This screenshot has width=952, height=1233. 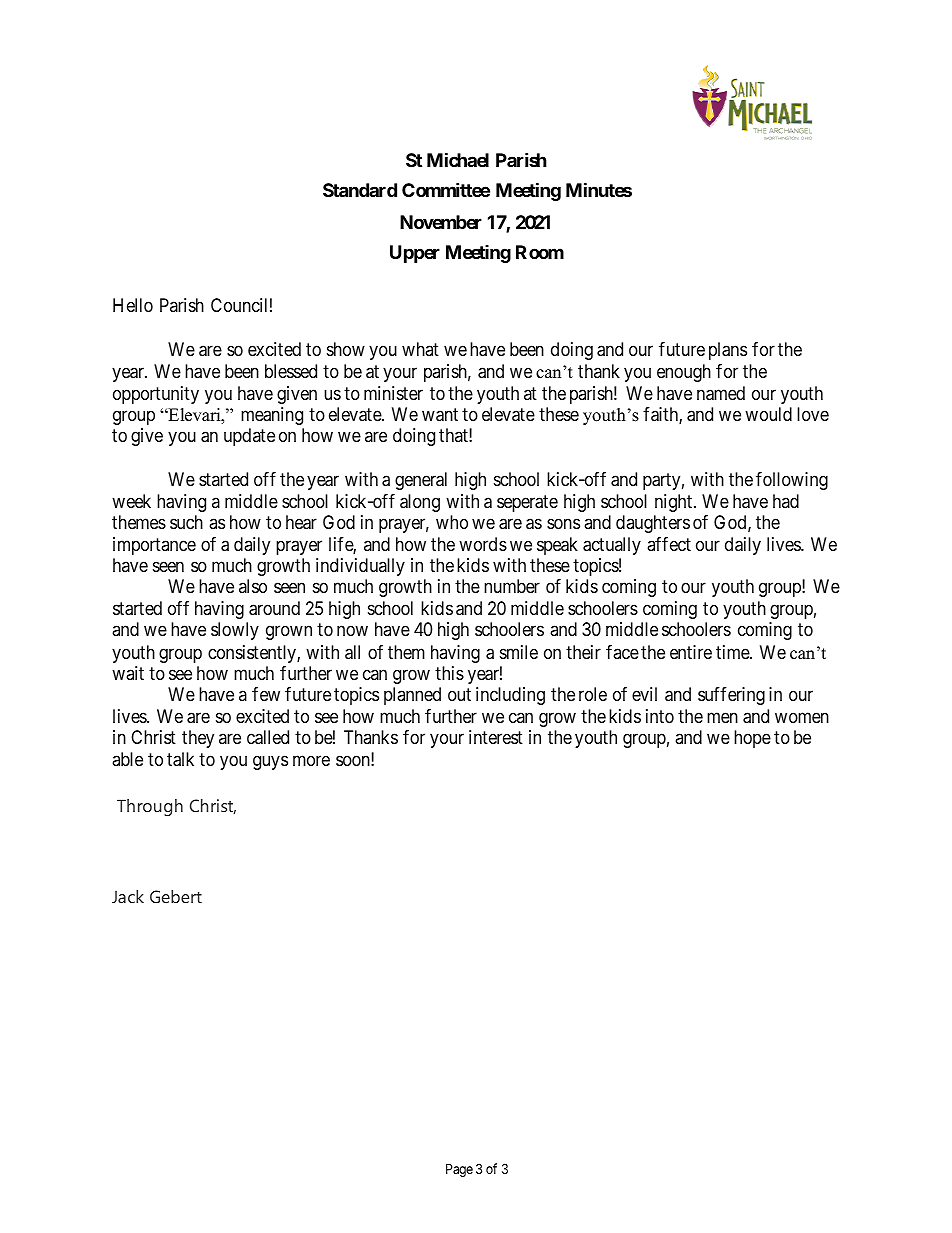 I want to click on interest, so click(x=496, y=737).
